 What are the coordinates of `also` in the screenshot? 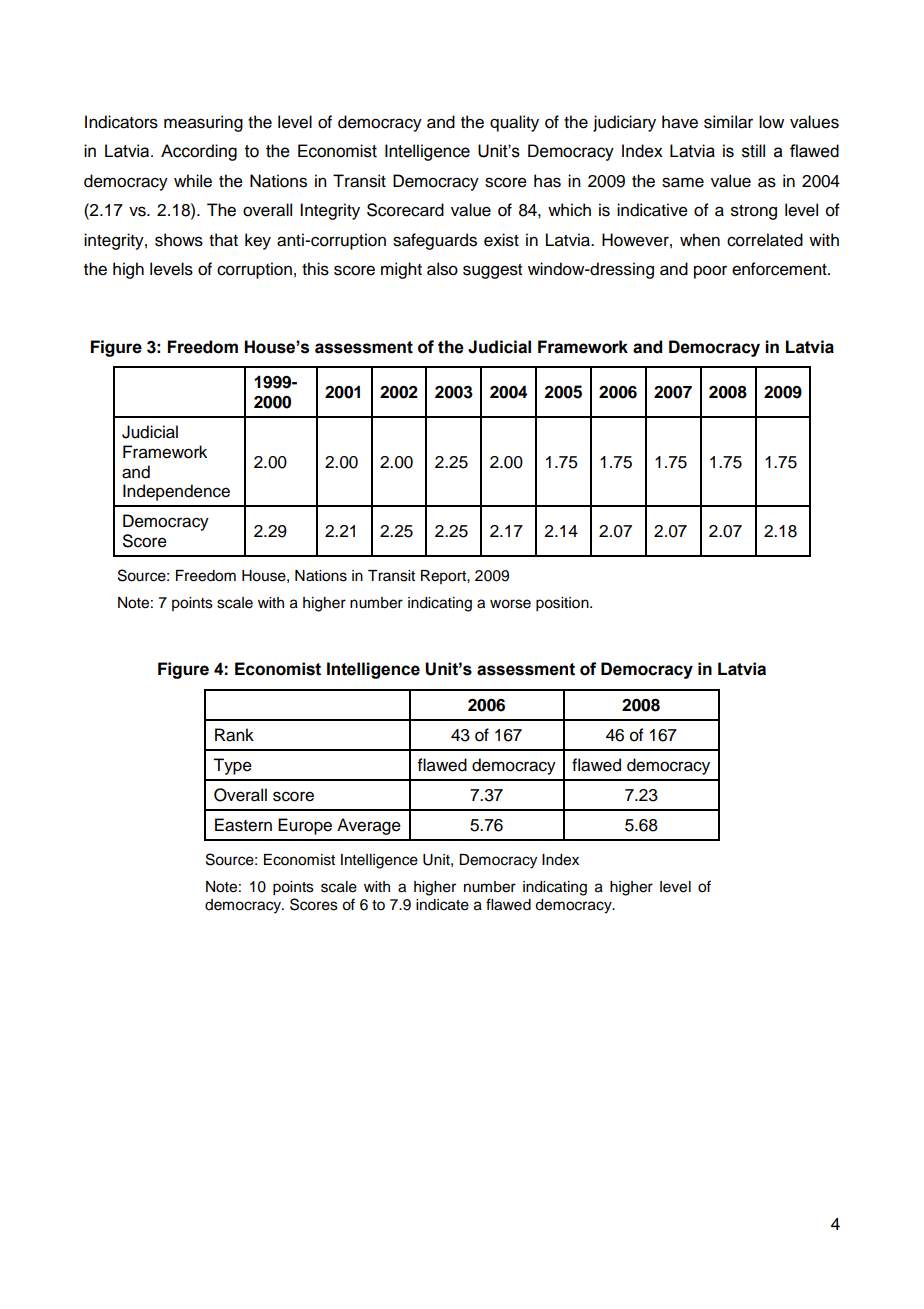 It's located at (442, 269).
